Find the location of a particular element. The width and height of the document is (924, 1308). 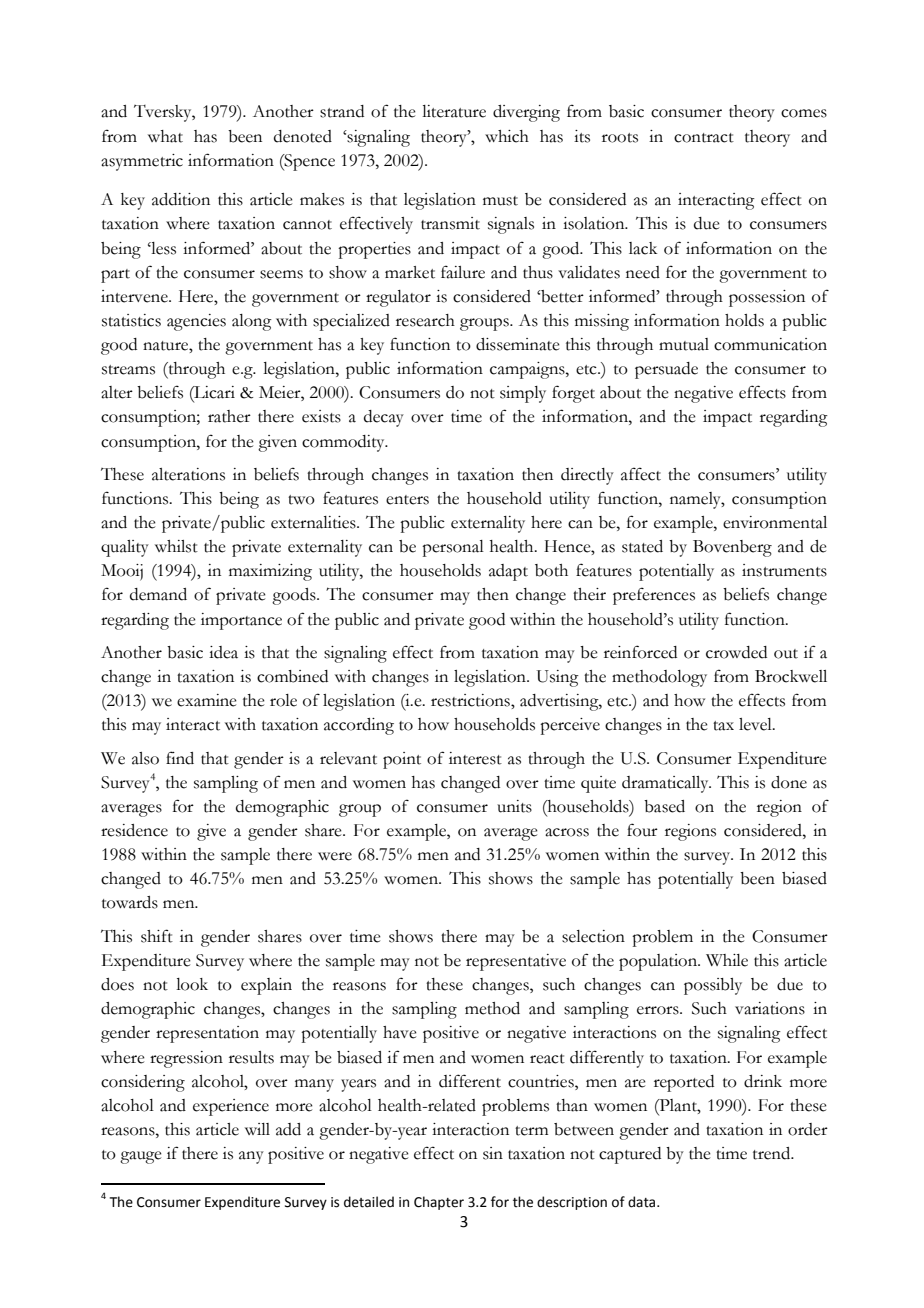

simply is located at coordinates (523, 394).
